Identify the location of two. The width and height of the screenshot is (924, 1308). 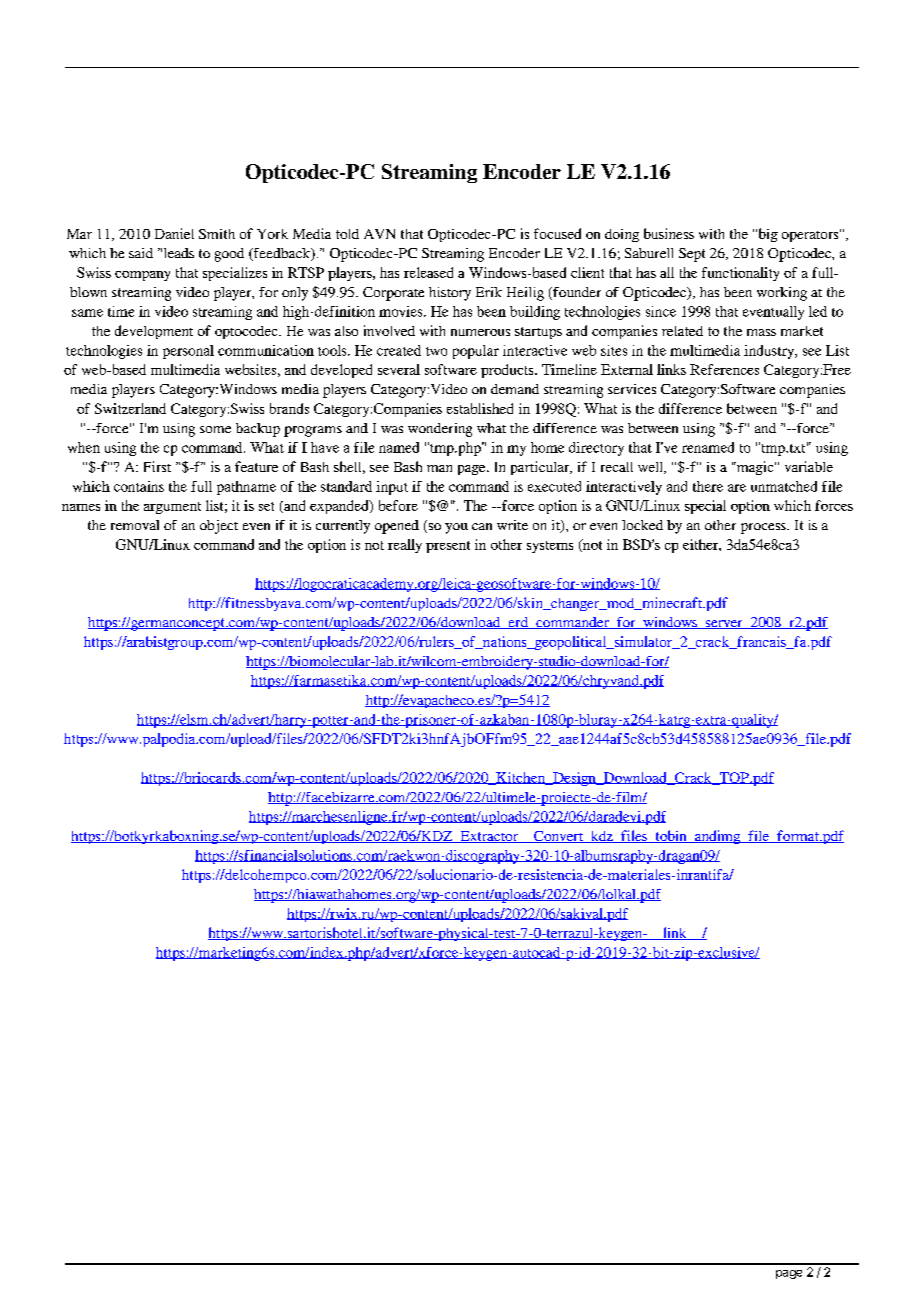
(436, 351).
